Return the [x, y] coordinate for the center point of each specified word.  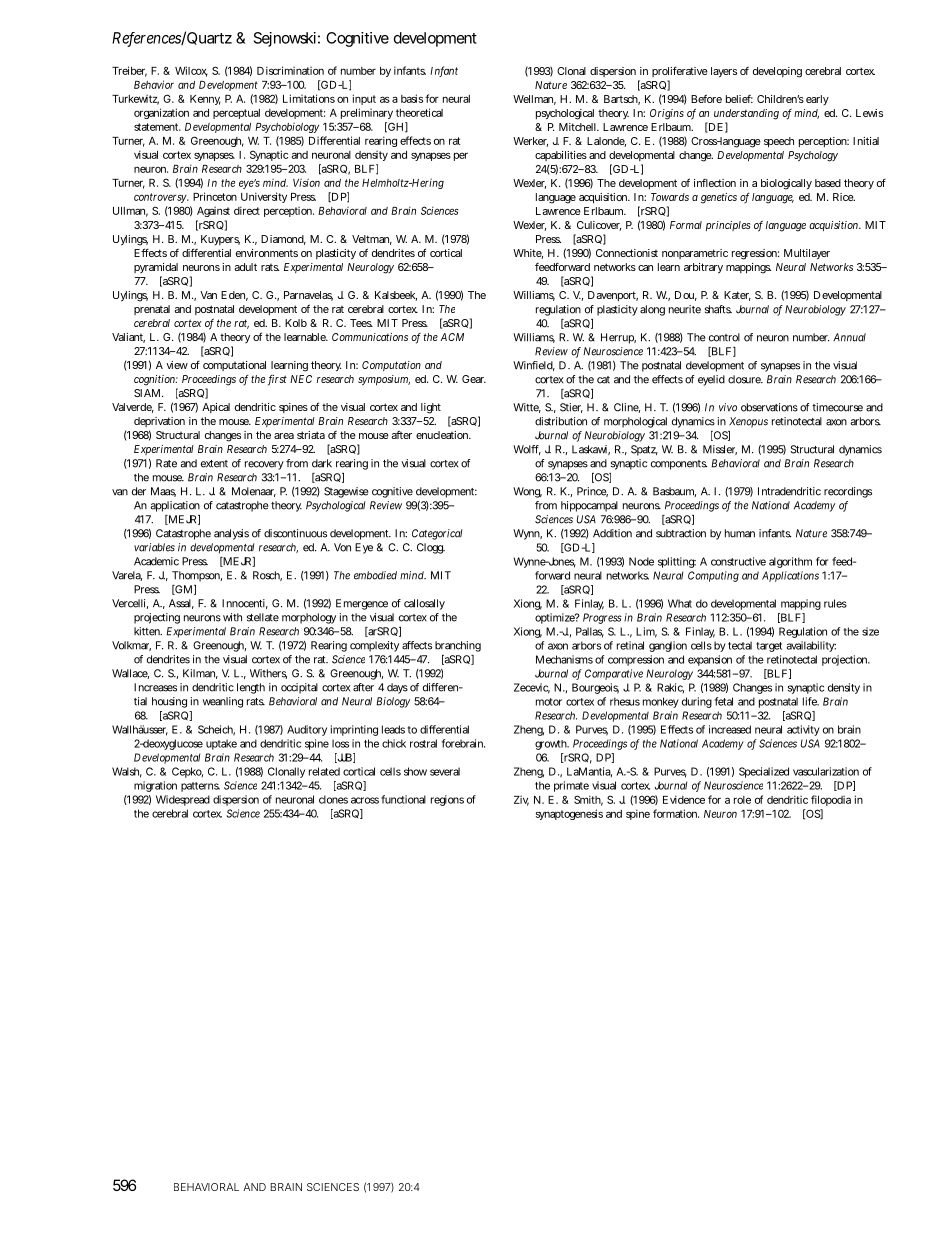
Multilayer [807, 254]
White [528, 254]
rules [835, 603]
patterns [200, 787]
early [817, 100]
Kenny [205, 100]
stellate [263, 617]
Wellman [534, 100]
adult [245, 267]
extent [214, 464]
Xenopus [748, 422]
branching [458, 646]
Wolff [527, 450]
